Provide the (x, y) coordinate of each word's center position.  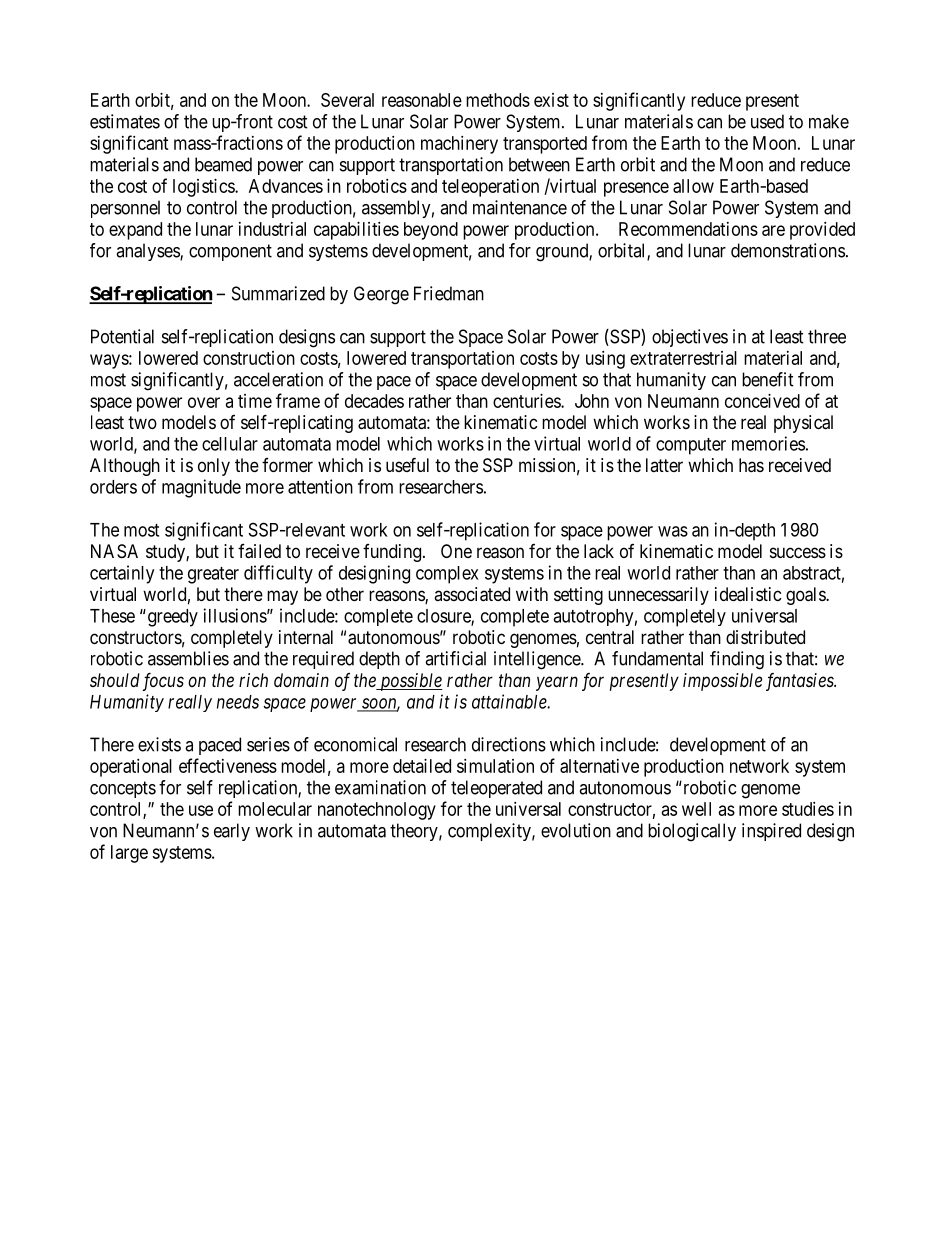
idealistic (748, 594)
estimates (125, 121)
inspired (771, 832)
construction (249, 358)
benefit (768, 379)
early (232, 832)
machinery (459, 145)
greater (213, 575)
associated (472, 594)
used (767, 121)
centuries (527, 401)
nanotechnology (377, 811)
